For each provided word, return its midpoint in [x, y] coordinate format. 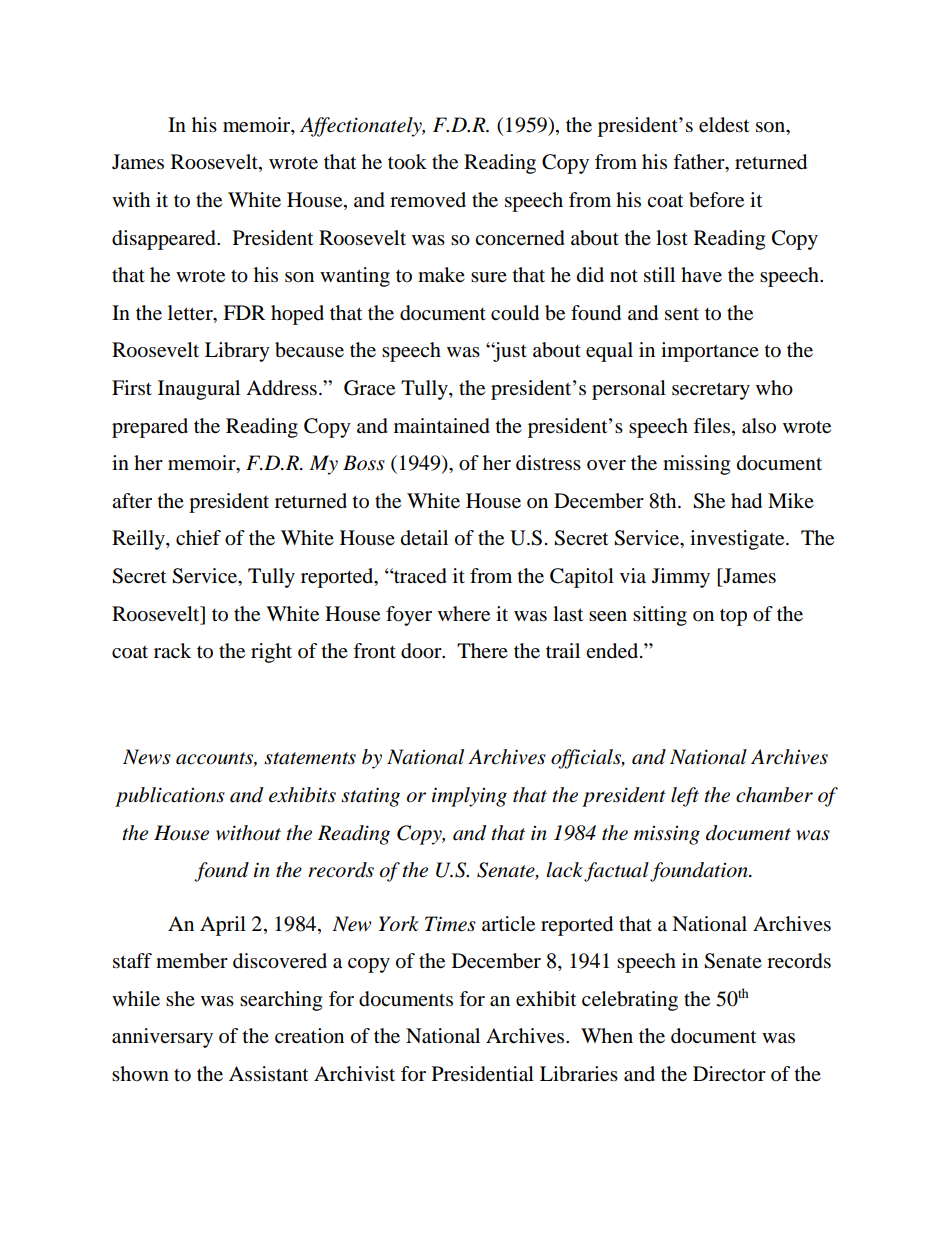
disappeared [165, 240]
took [407, 162]
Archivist [354, 1073]
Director [729, 1074]
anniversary [162, 1038]
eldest [724, 125]
